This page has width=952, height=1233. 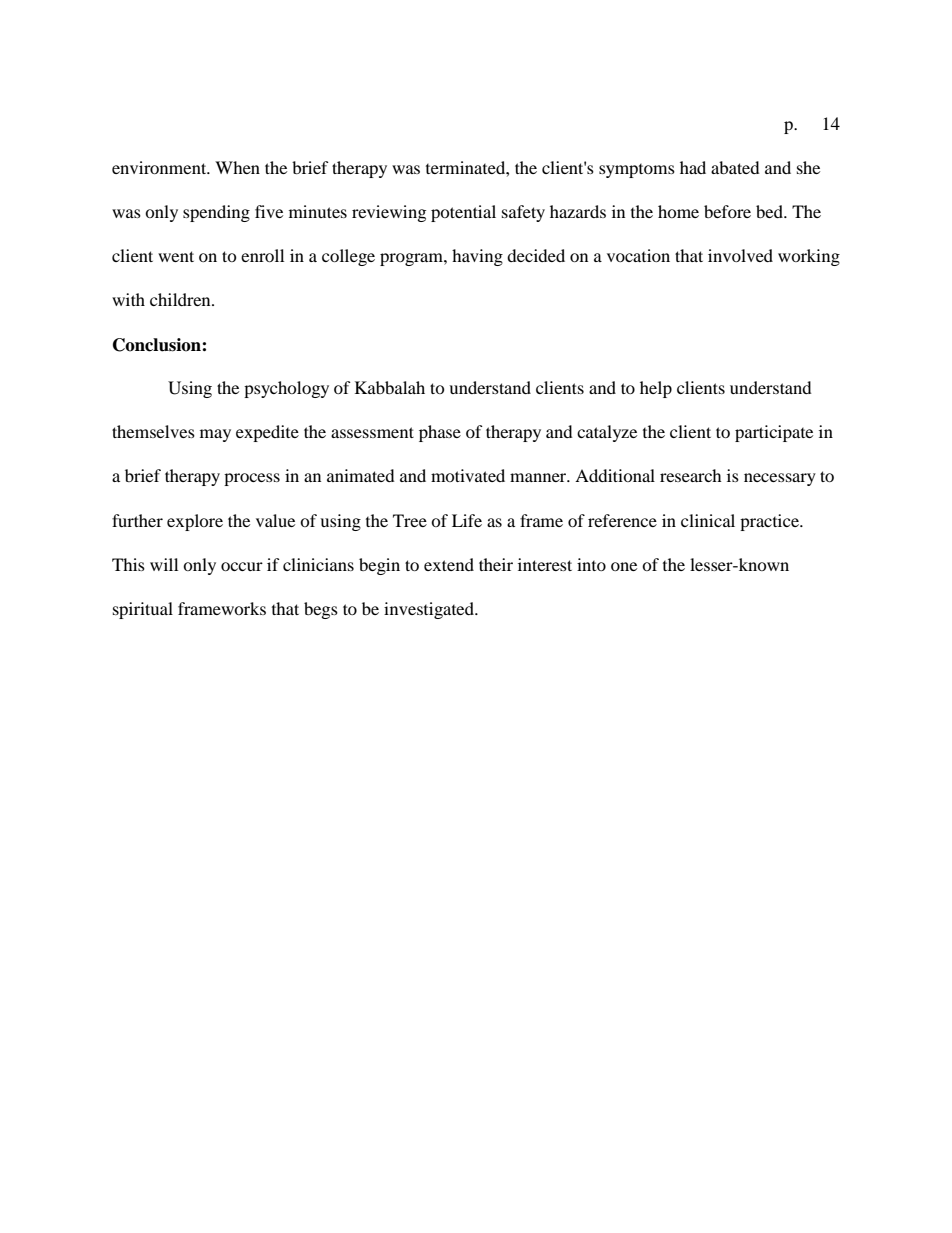 I want to click on involved, so click(x=740, y=255).
